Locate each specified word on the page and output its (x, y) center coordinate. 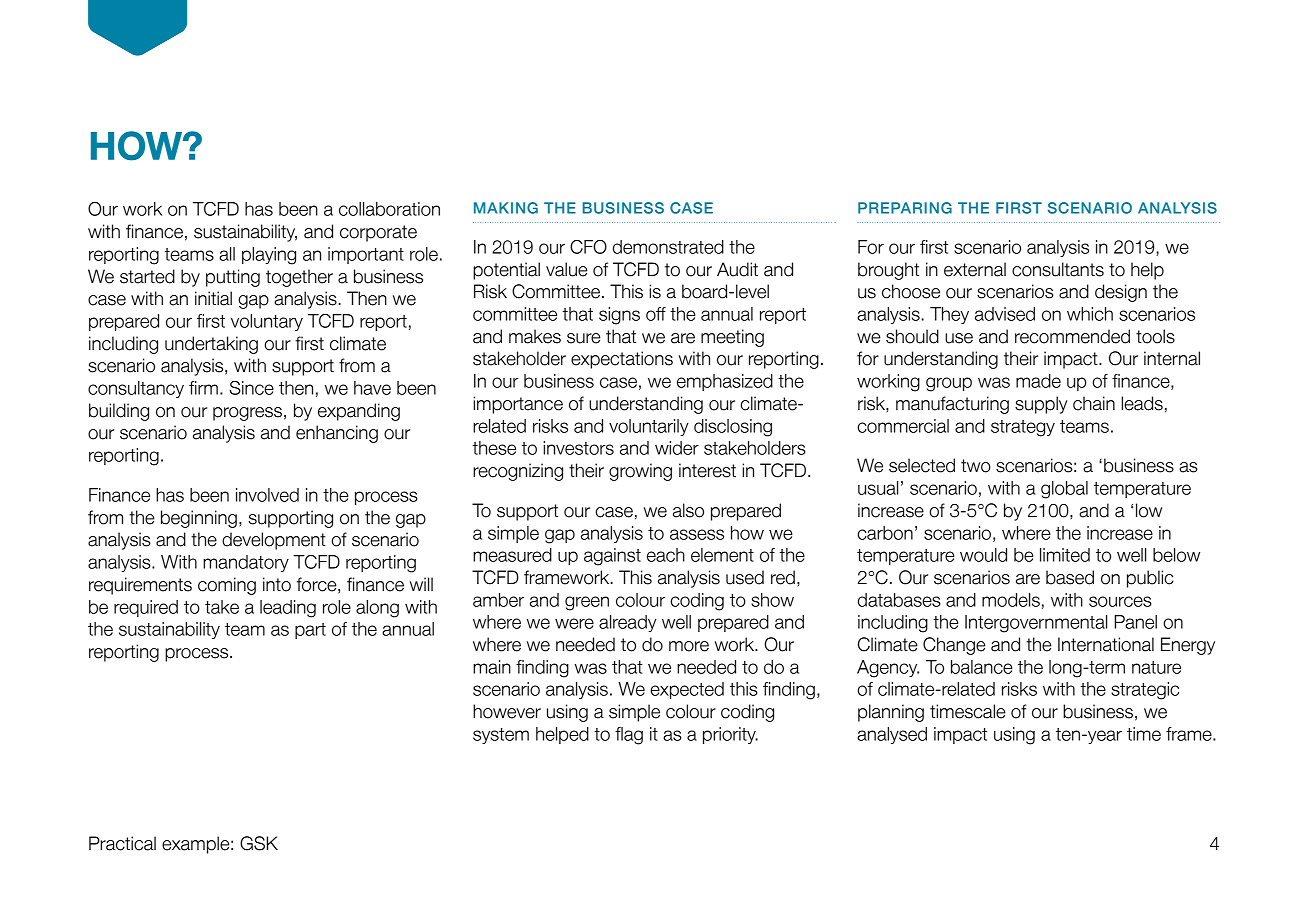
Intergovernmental (1036, 624)
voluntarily (649, 427)
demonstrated (668, 247)
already (628, 623)
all (227, 254)
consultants (1058, 269)
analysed (892, 735)
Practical (122, 843)
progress (247, 414)
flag (629, 736)
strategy (1023, 428)
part (310, 631)
